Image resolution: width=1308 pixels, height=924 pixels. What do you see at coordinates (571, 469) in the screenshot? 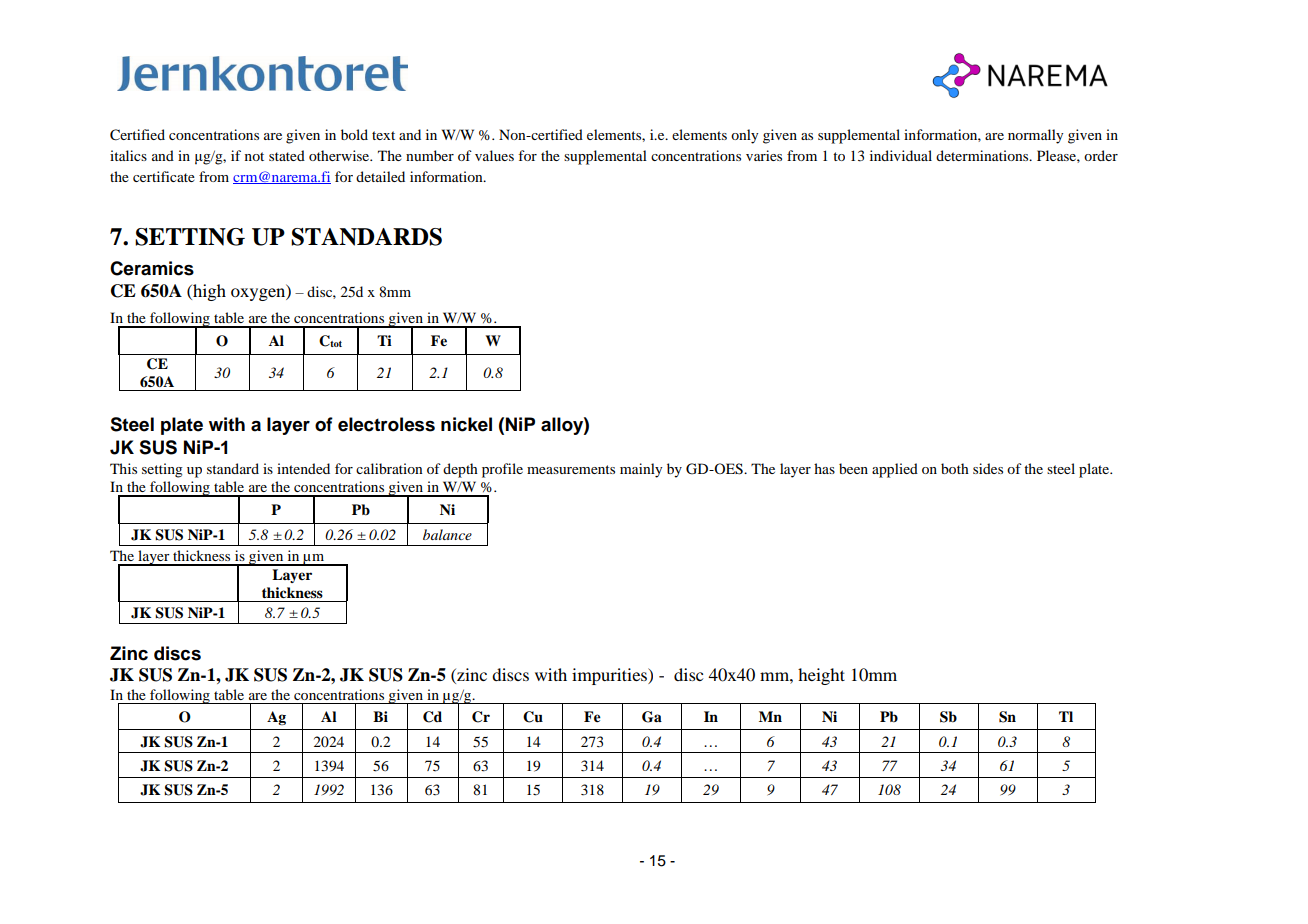
I see `measurements` at bounding box center [571, 469].
